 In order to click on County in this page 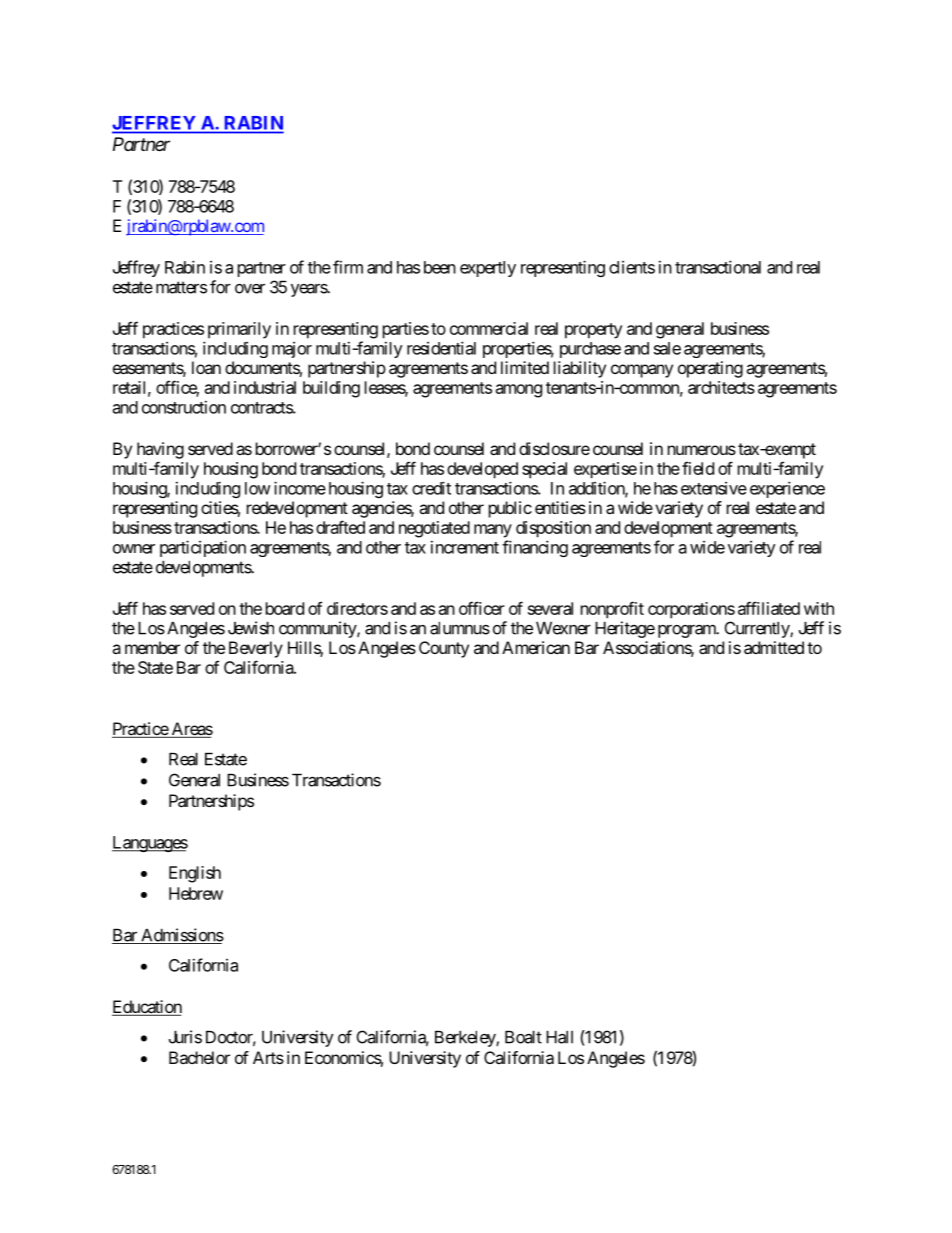, I will do `click(444, 649)`.
